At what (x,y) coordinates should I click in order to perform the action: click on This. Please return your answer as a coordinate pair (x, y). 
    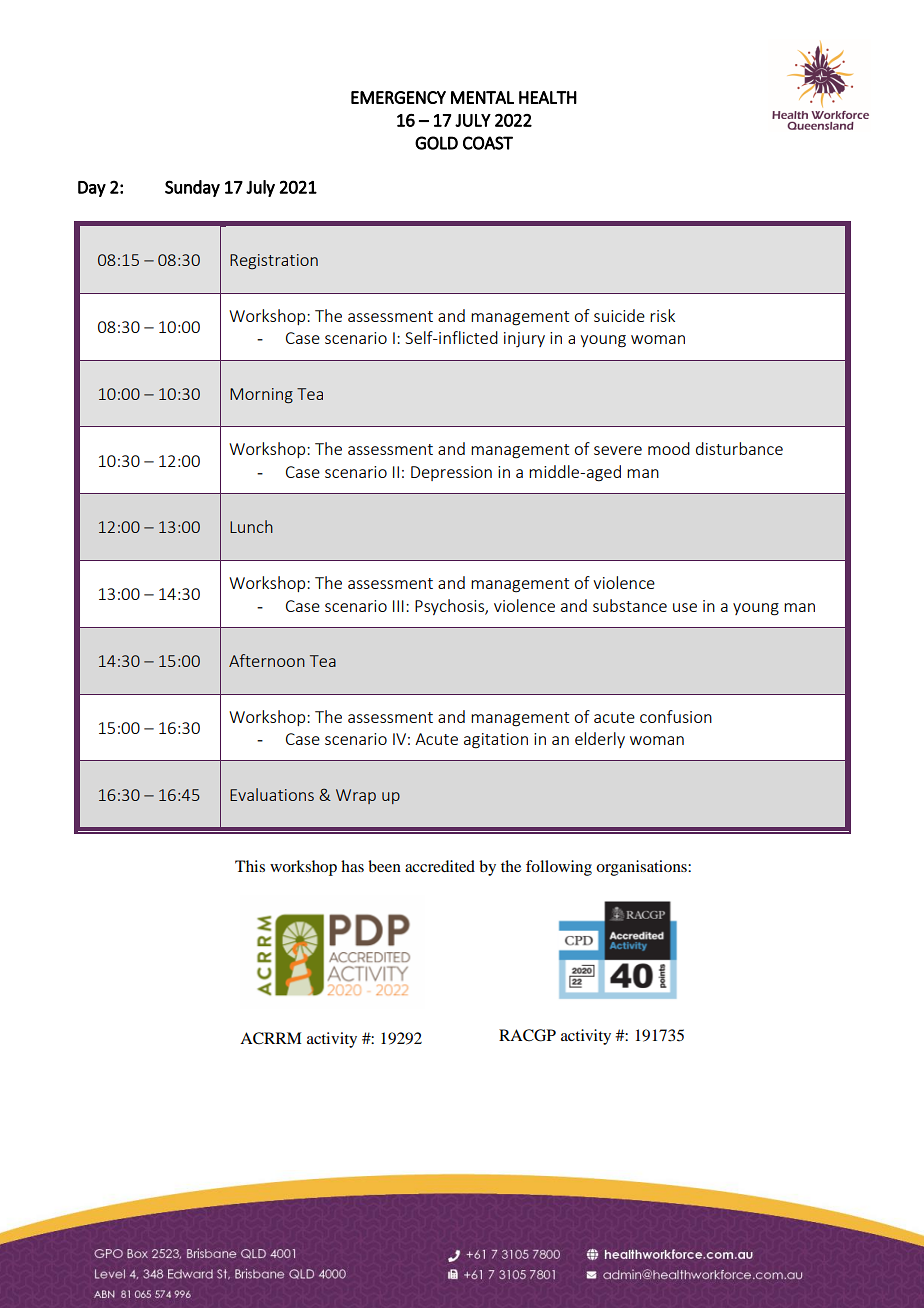
    Looking at the image, I should click on (250, 866).
